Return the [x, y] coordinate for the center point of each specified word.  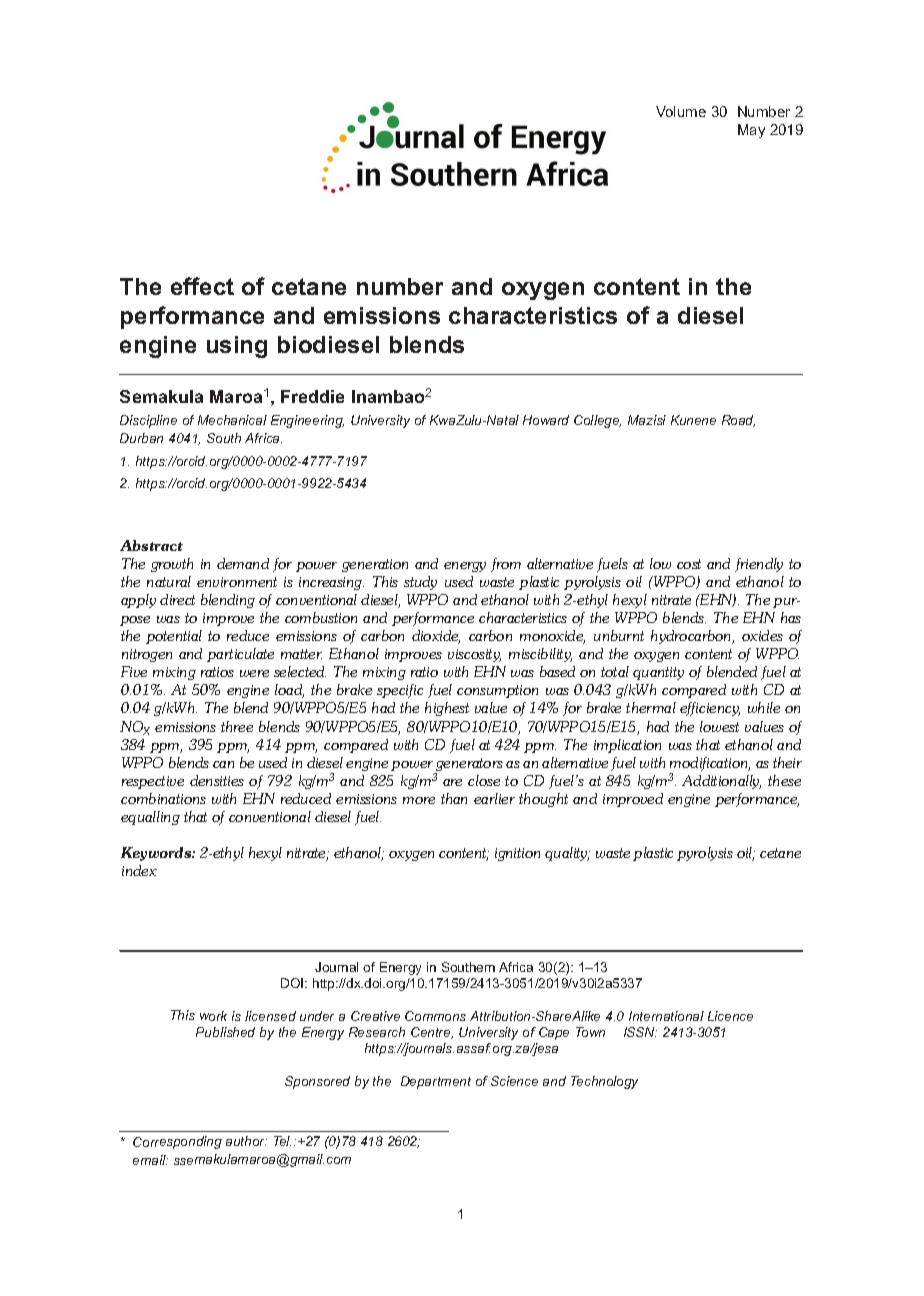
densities [217, 780]
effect [202, 286]
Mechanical [232, 420]
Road [738, 421]
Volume [681, 111]
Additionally [721, 782]
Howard [546, 420]
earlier [494, 798]
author [246, 1141]
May [751, 131]
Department [436, 1082]
